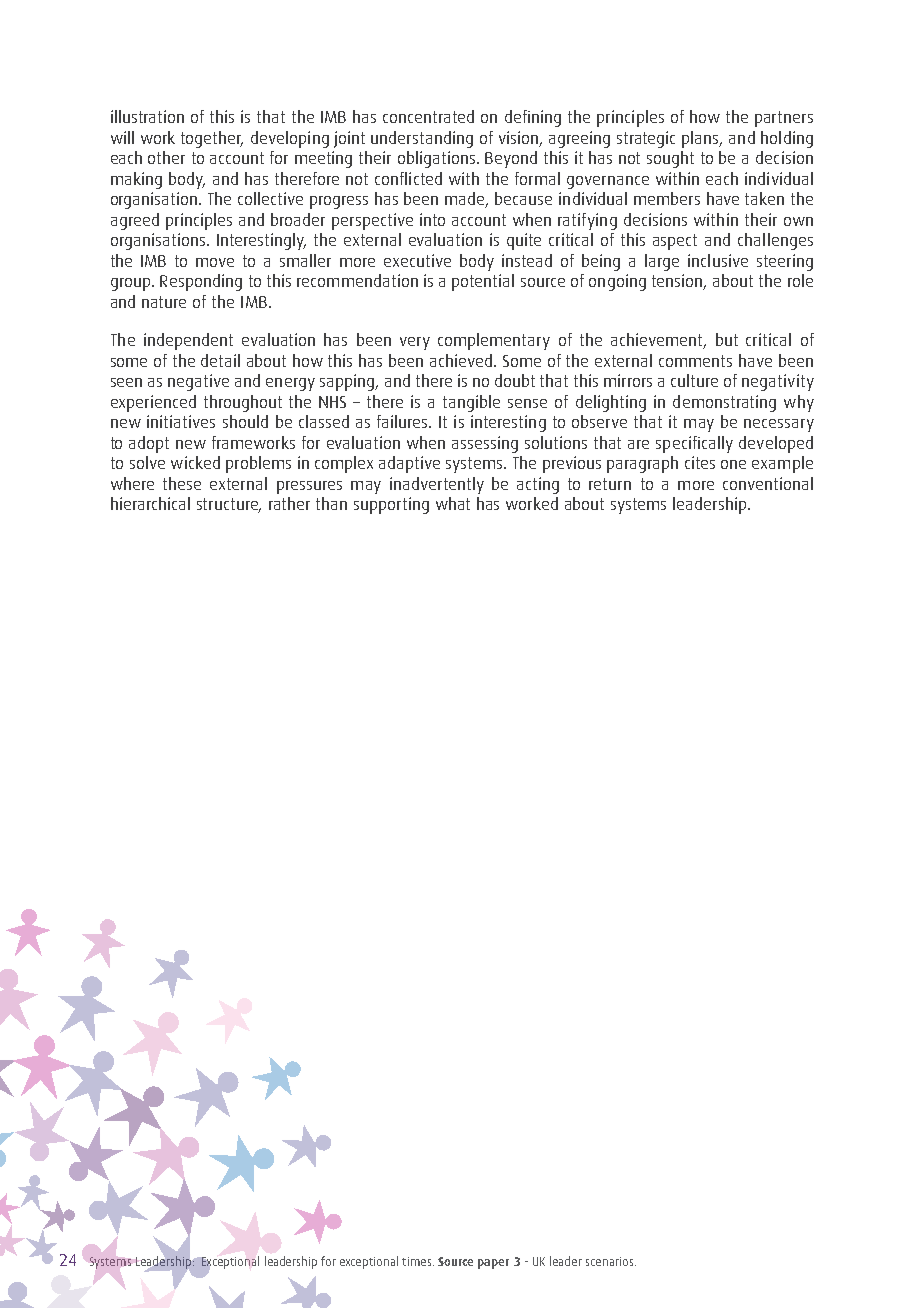 Image resolution: width=924 pixels, height=1308 pixels. I want to click on together, so click(212, 139).
